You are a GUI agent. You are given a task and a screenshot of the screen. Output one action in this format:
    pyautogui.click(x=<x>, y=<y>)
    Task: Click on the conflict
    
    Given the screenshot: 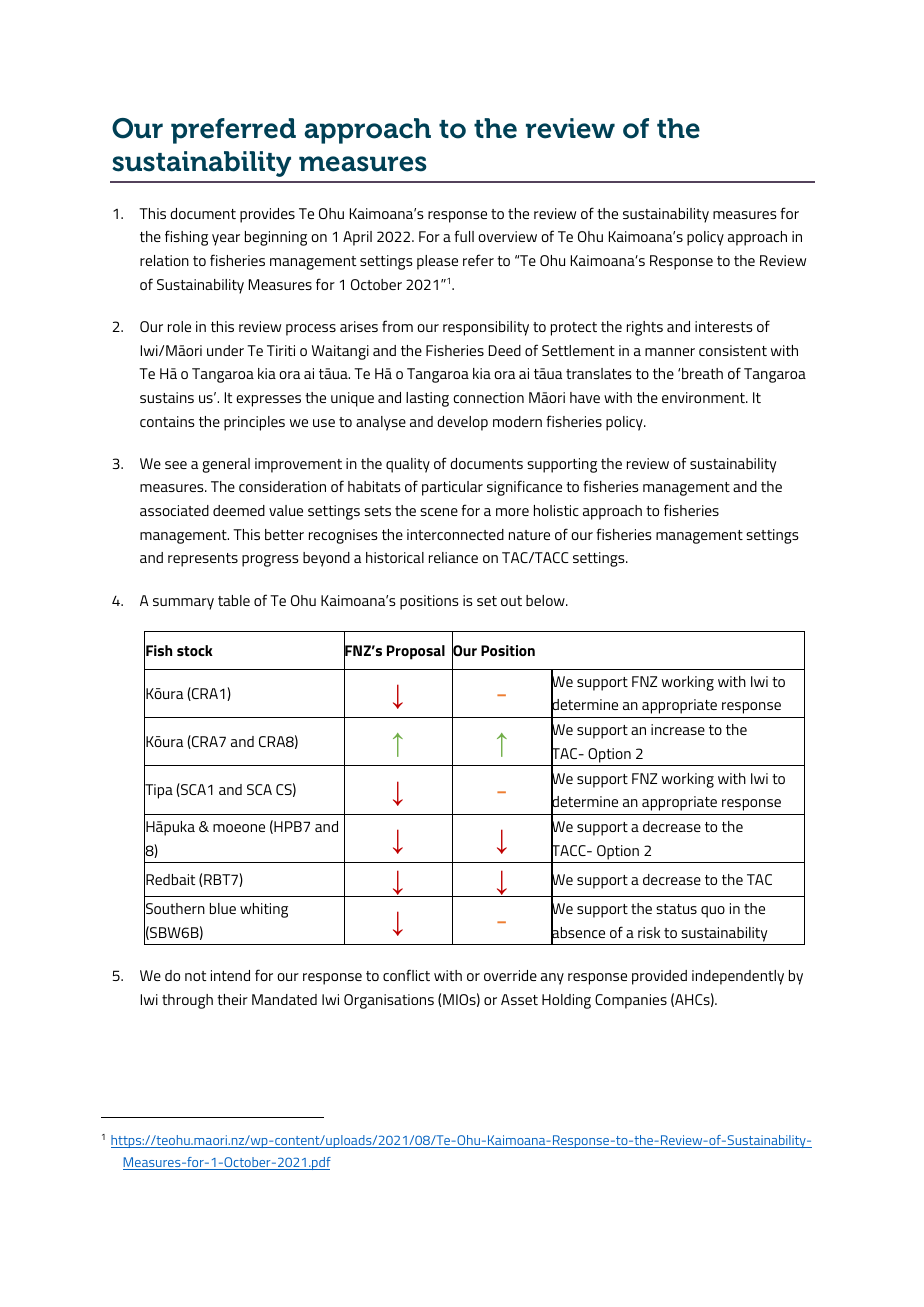 What is the action you would take?
    pyautogui.click(x=406, y=975)
